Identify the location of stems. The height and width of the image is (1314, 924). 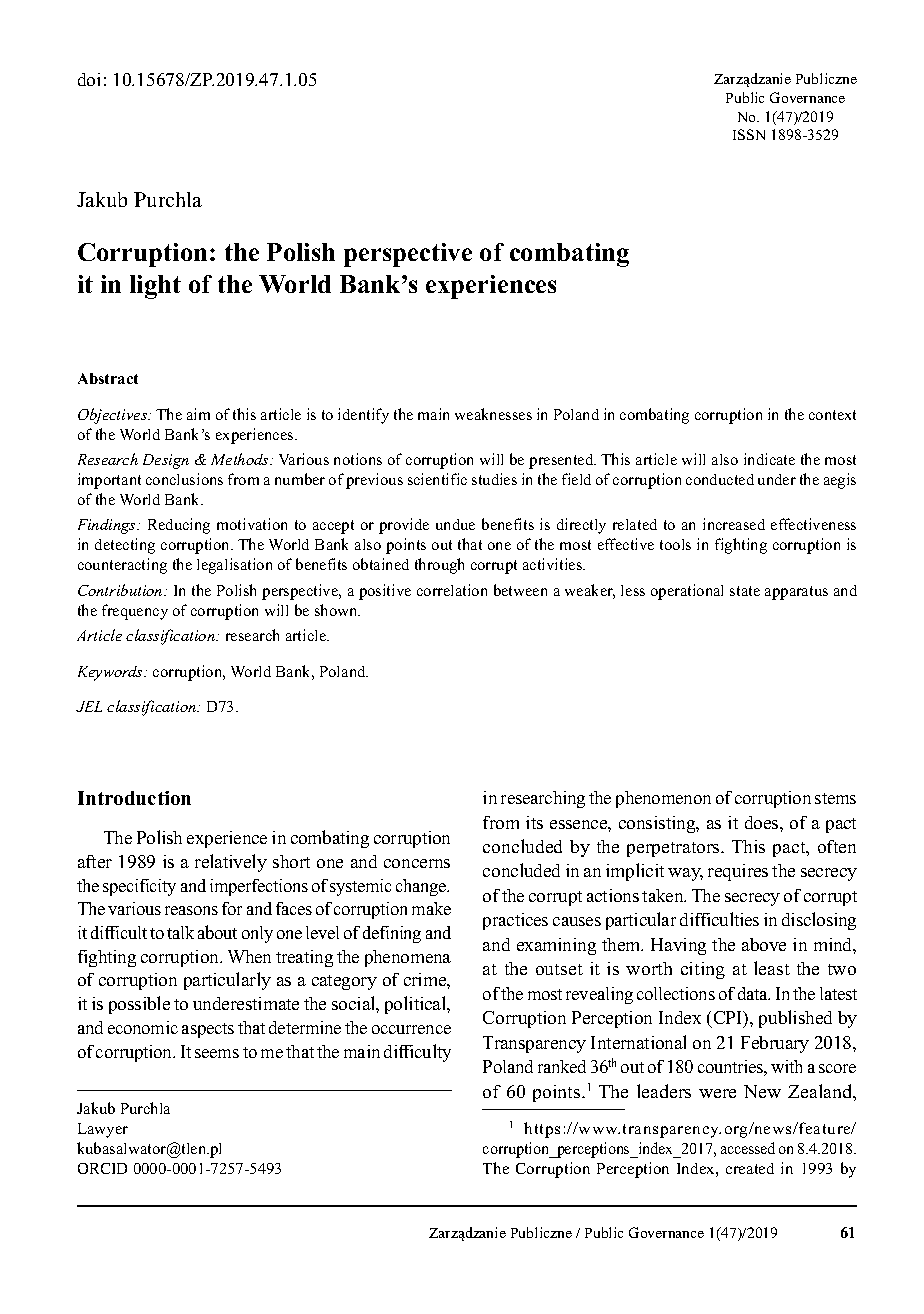
(835, 798).
